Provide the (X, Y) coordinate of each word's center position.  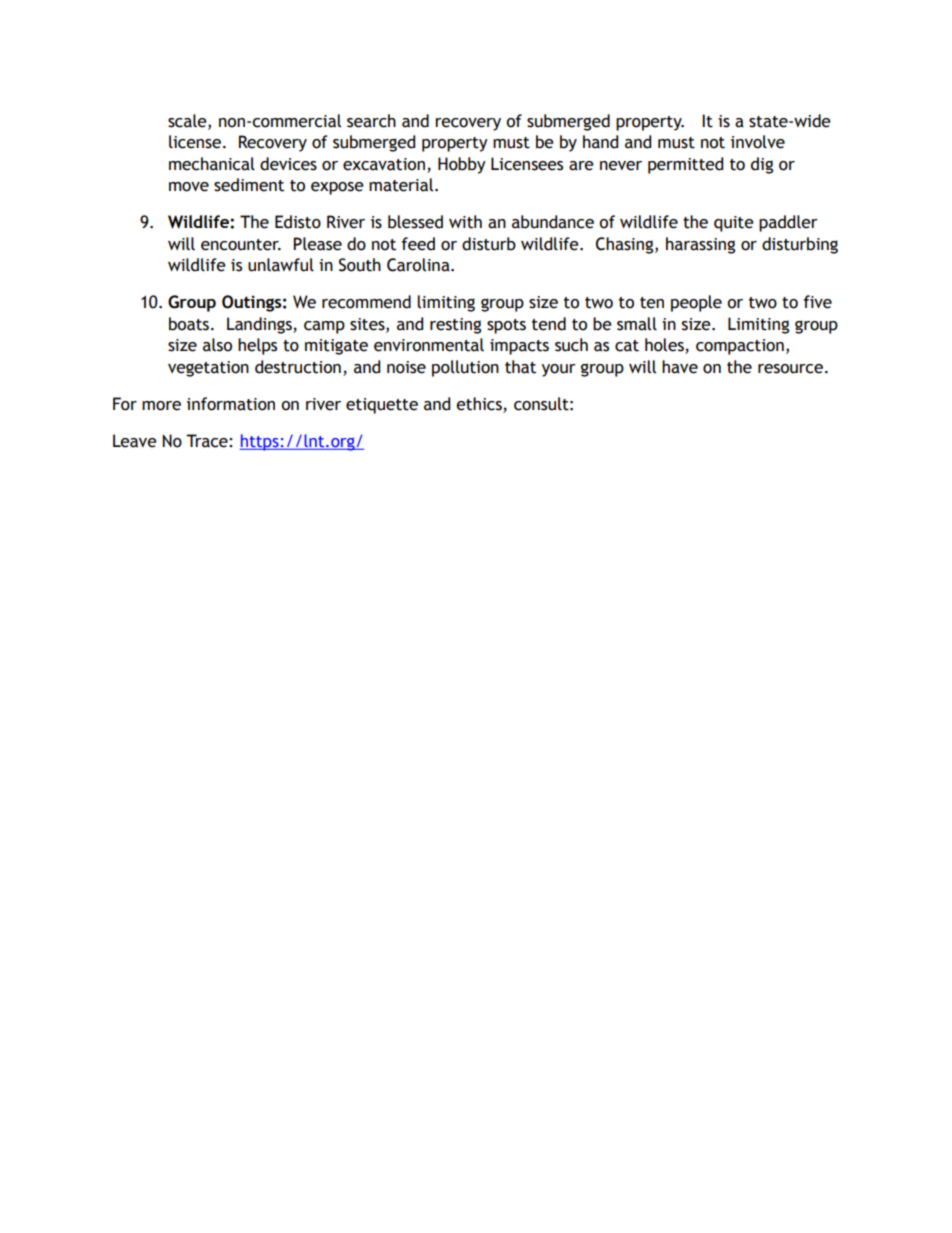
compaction (740, 347)
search (371, 121)
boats (189, 324)
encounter (241, 245)
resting (455, 326)
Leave (135, 441)
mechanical (212, 164)
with (465, 222)
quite (734, 224)
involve (758, 142)
